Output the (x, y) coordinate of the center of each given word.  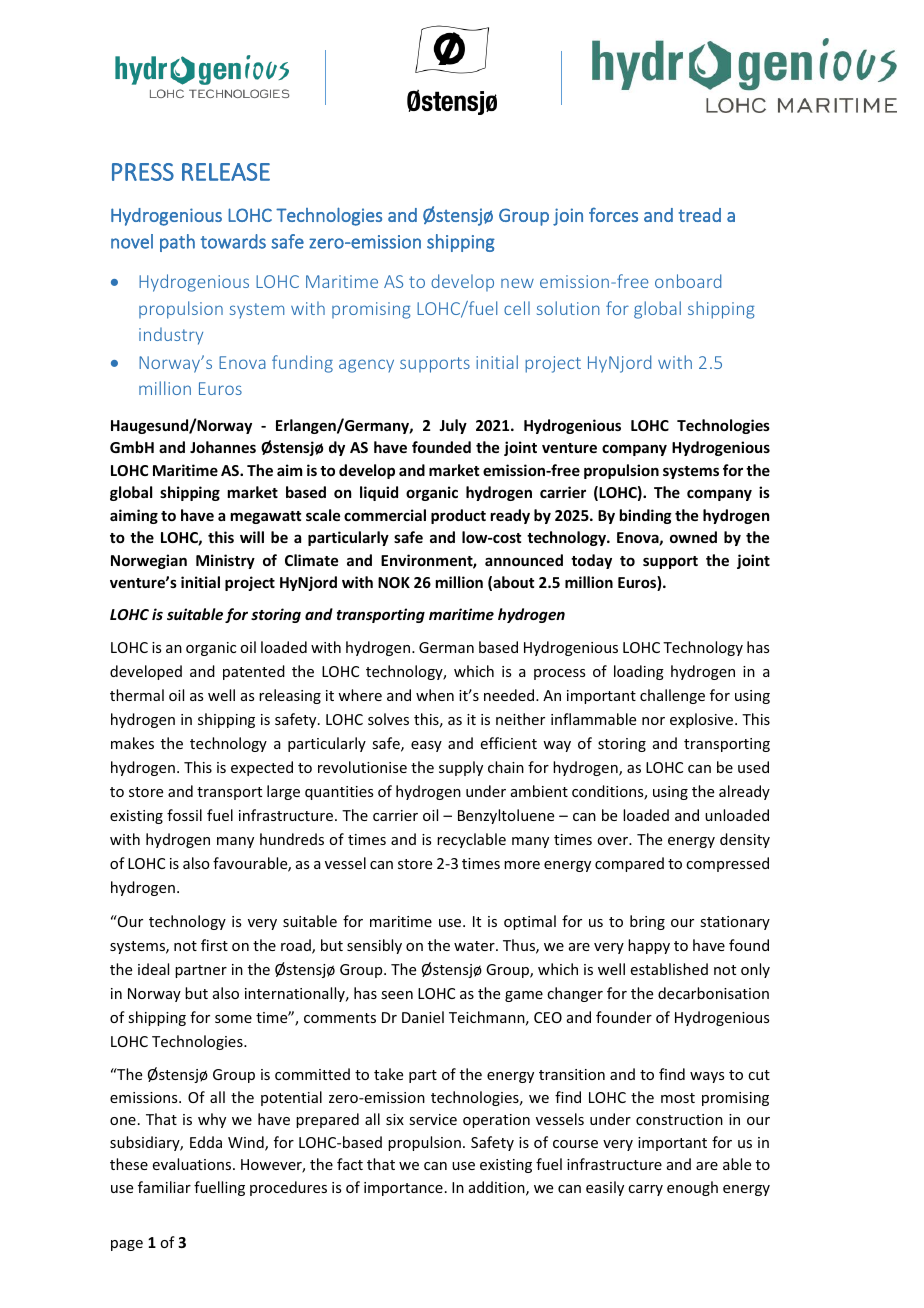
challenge (672, 696)
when (435, 695)
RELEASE (226, 172)
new (517, 283)
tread (699, 215)
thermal (137, 695)
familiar (164, 1187)
